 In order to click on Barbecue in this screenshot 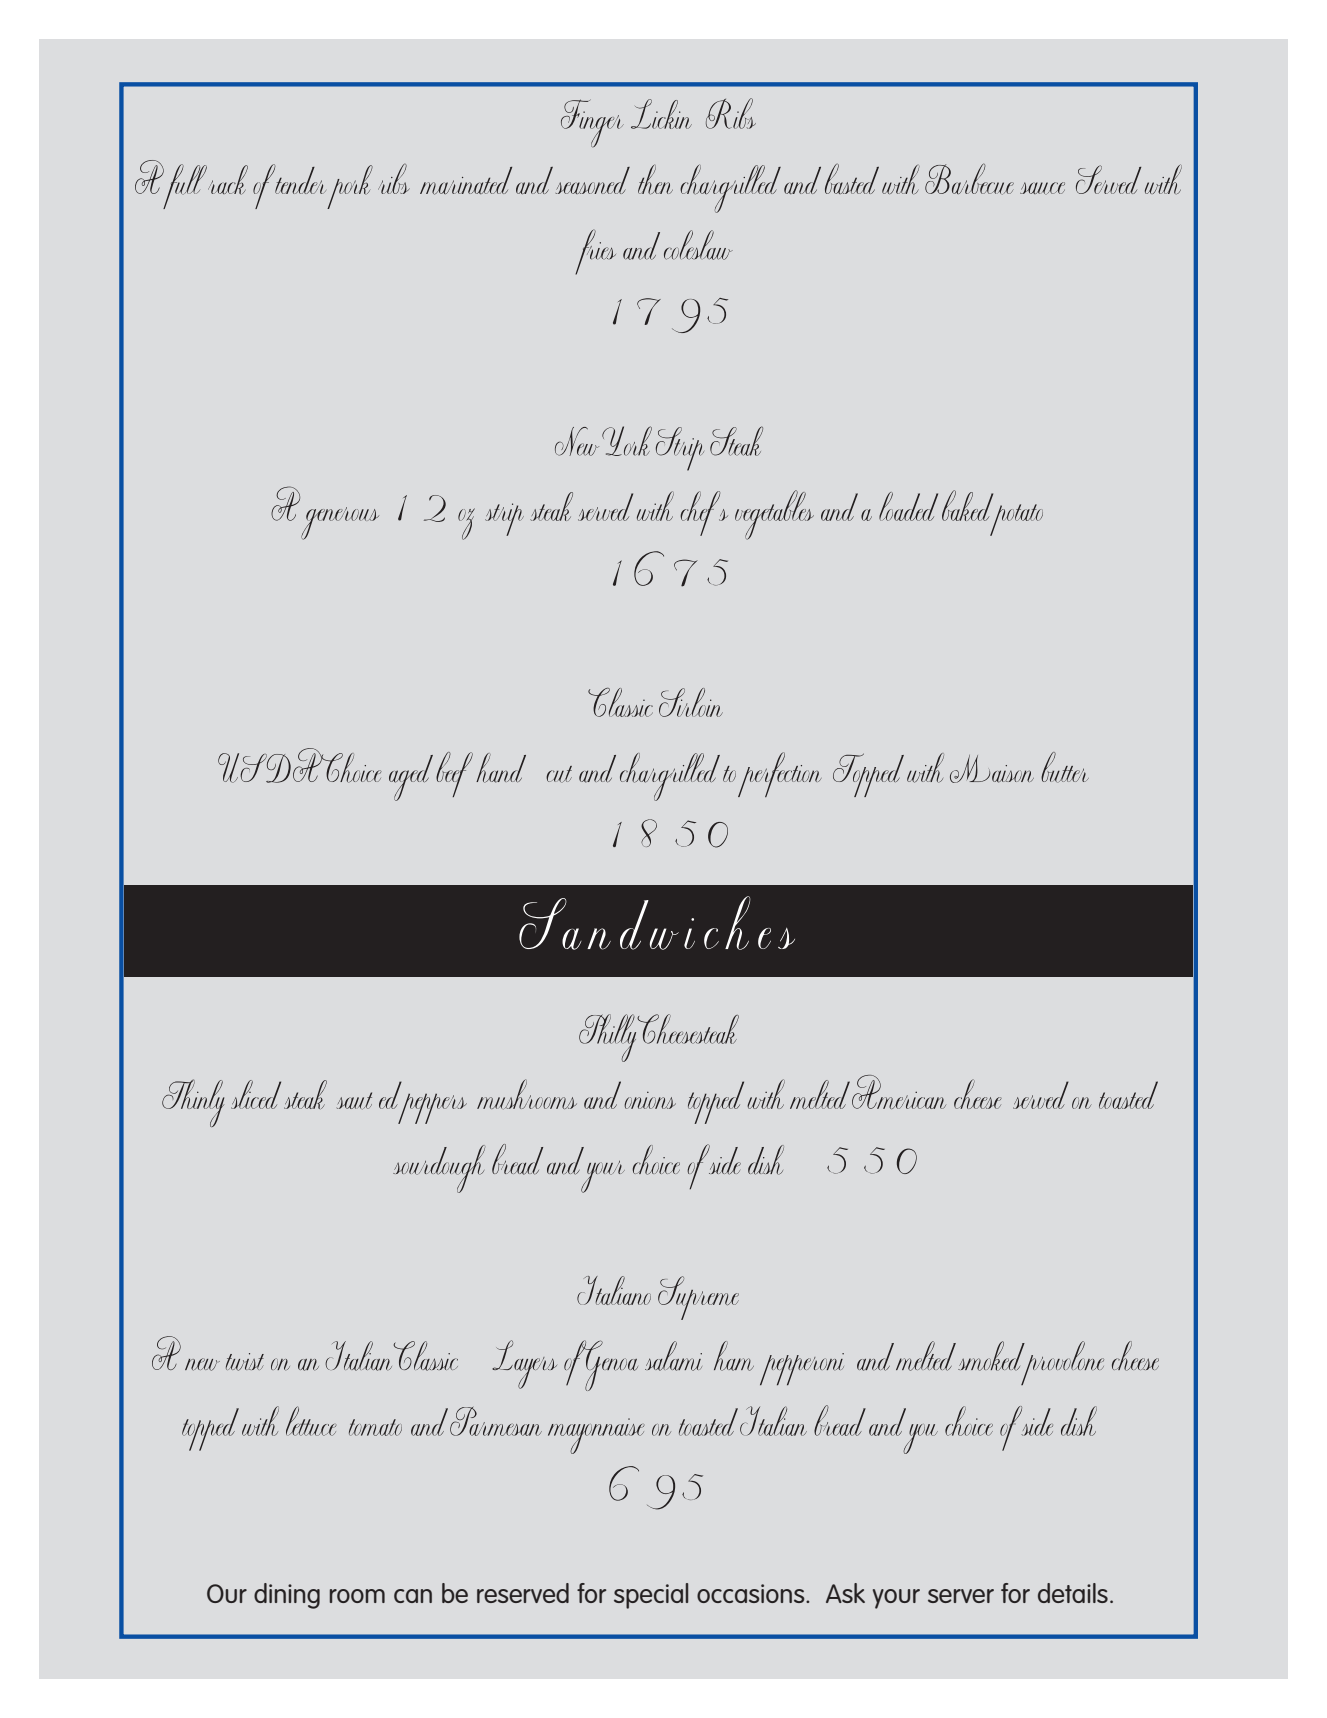, I will do `click(969, 179)`.
